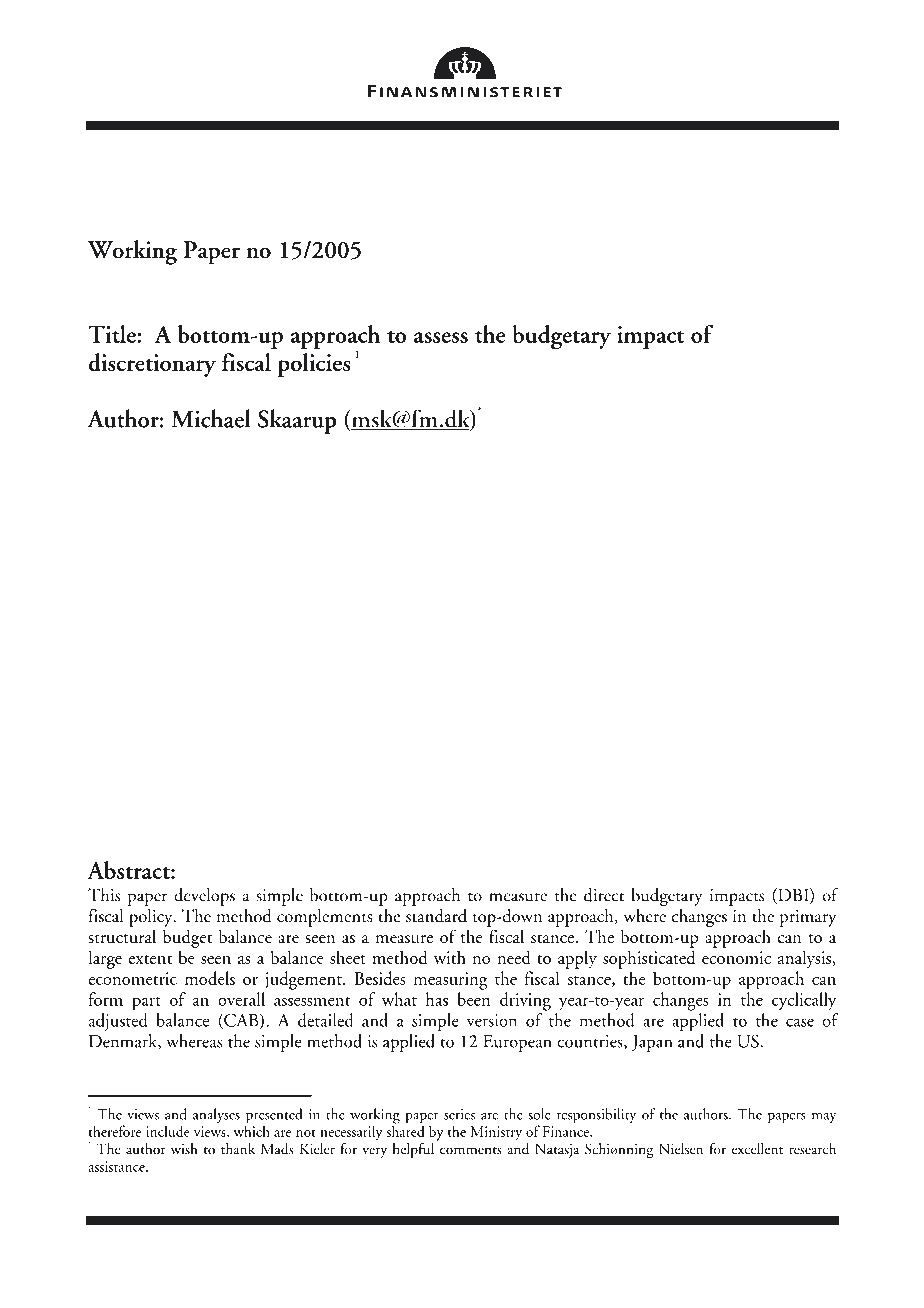  Describe the element at coordinates (459, 1114) in the page. I see `series` at that location.
